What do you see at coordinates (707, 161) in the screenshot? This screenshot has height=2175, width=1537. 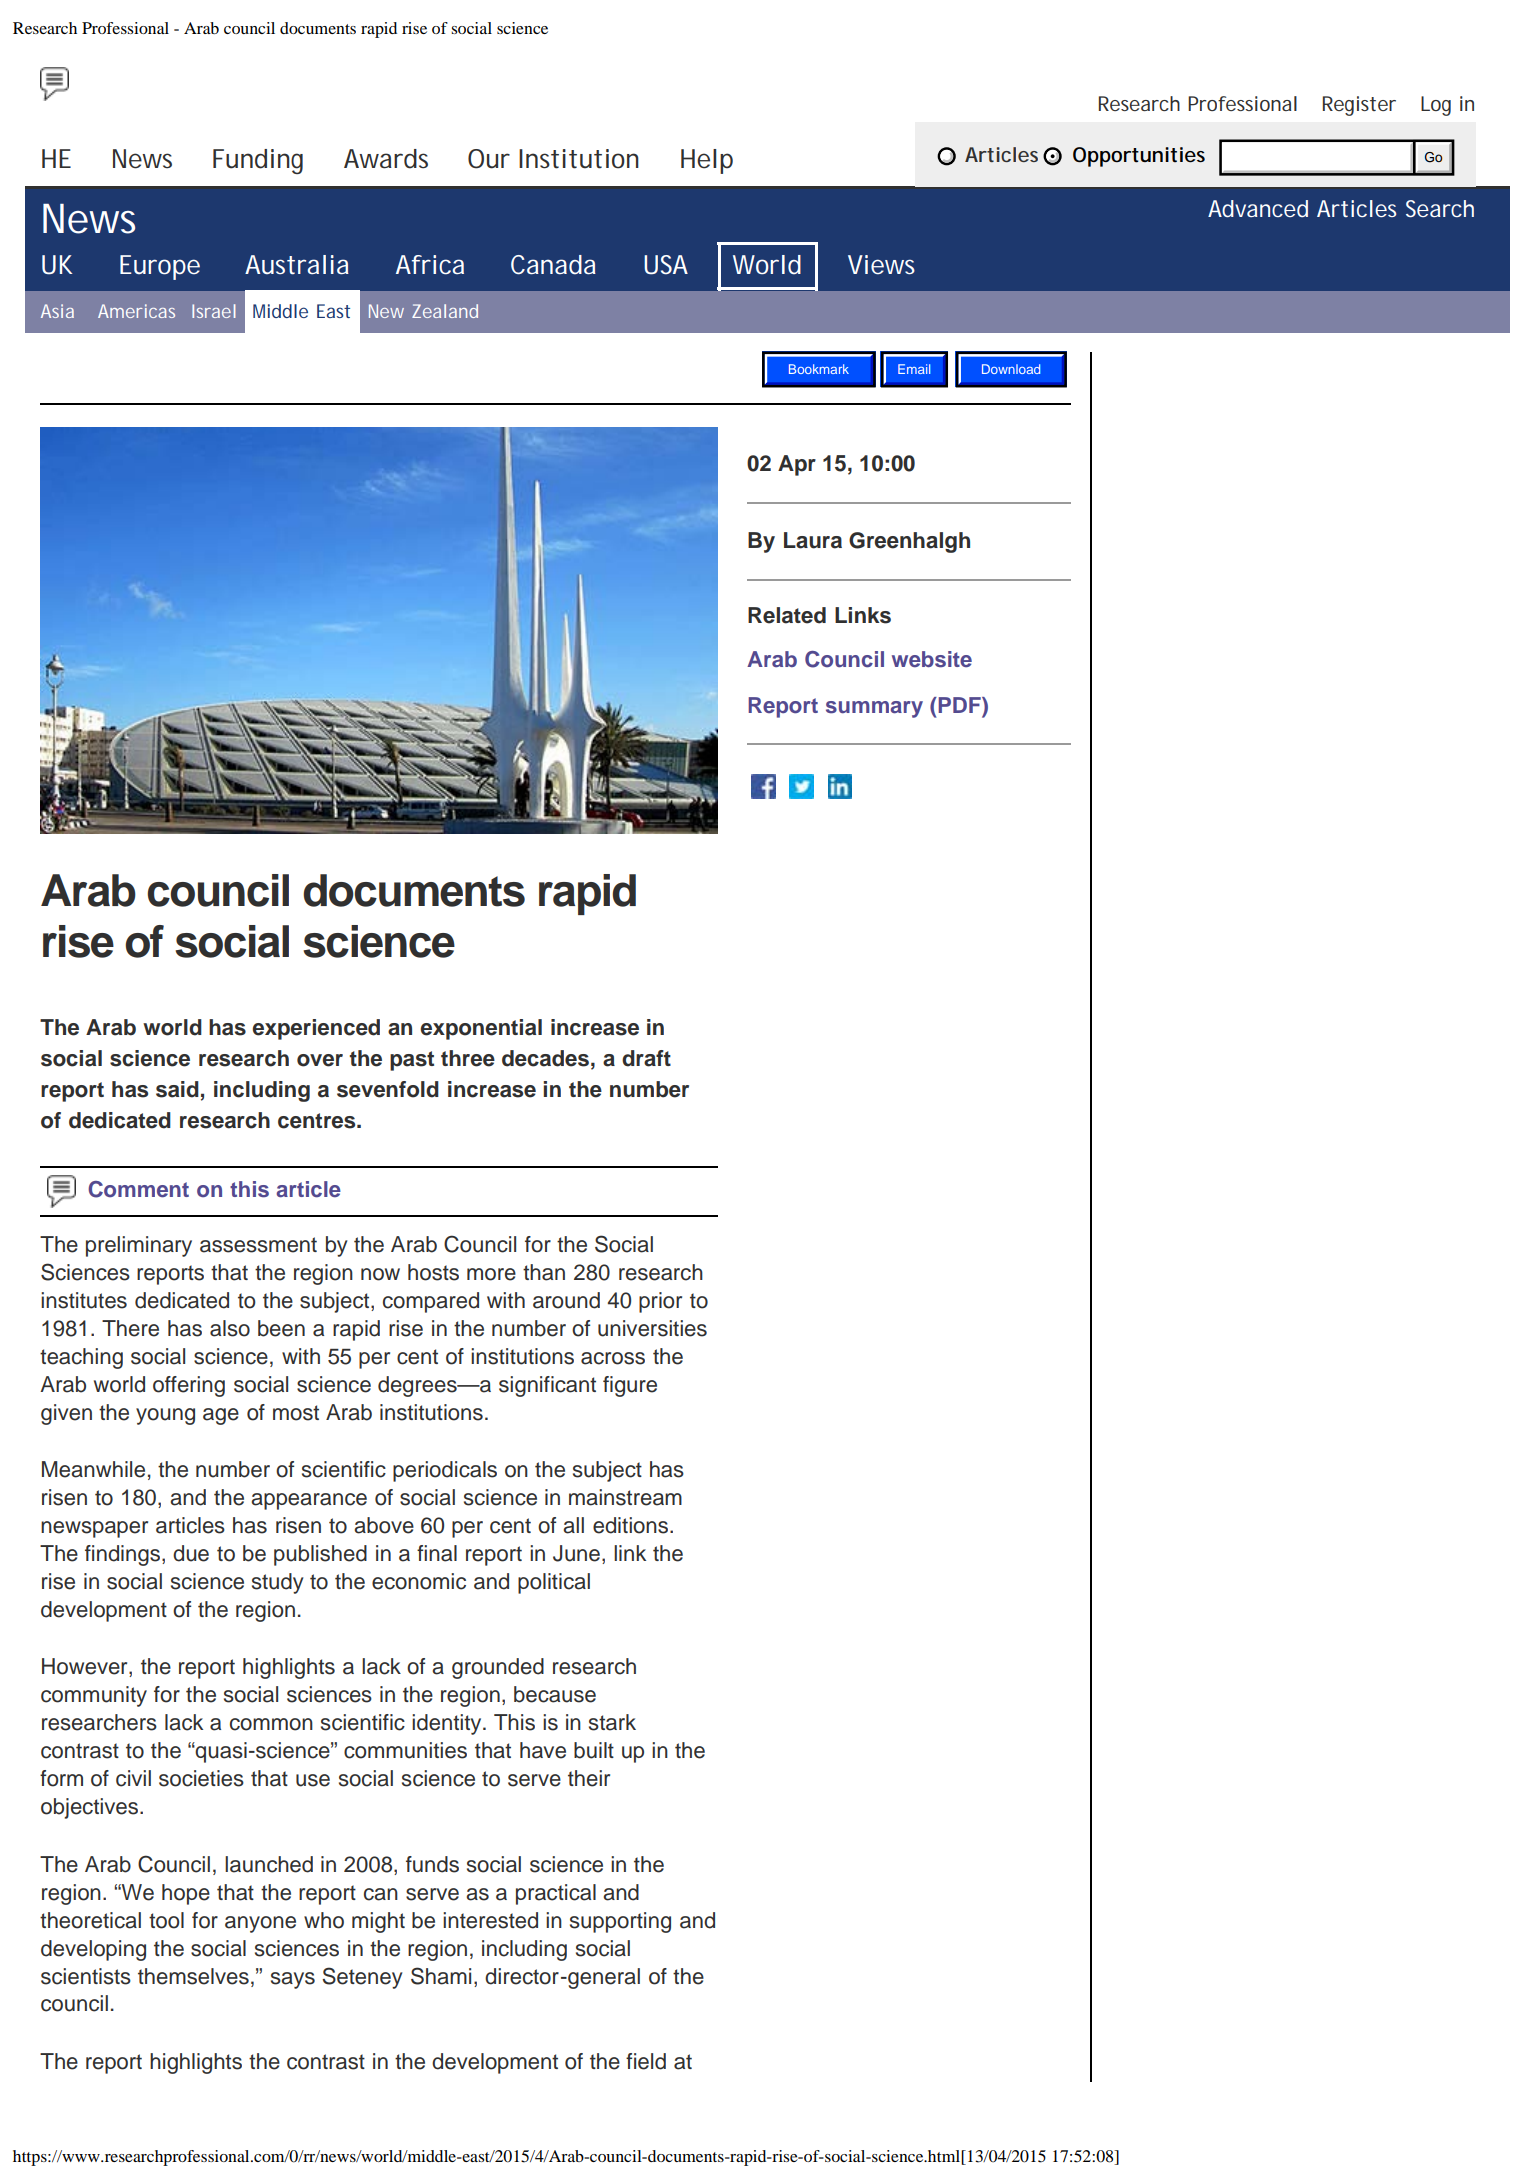 I see `Help` at bounding box center [707, 161].
